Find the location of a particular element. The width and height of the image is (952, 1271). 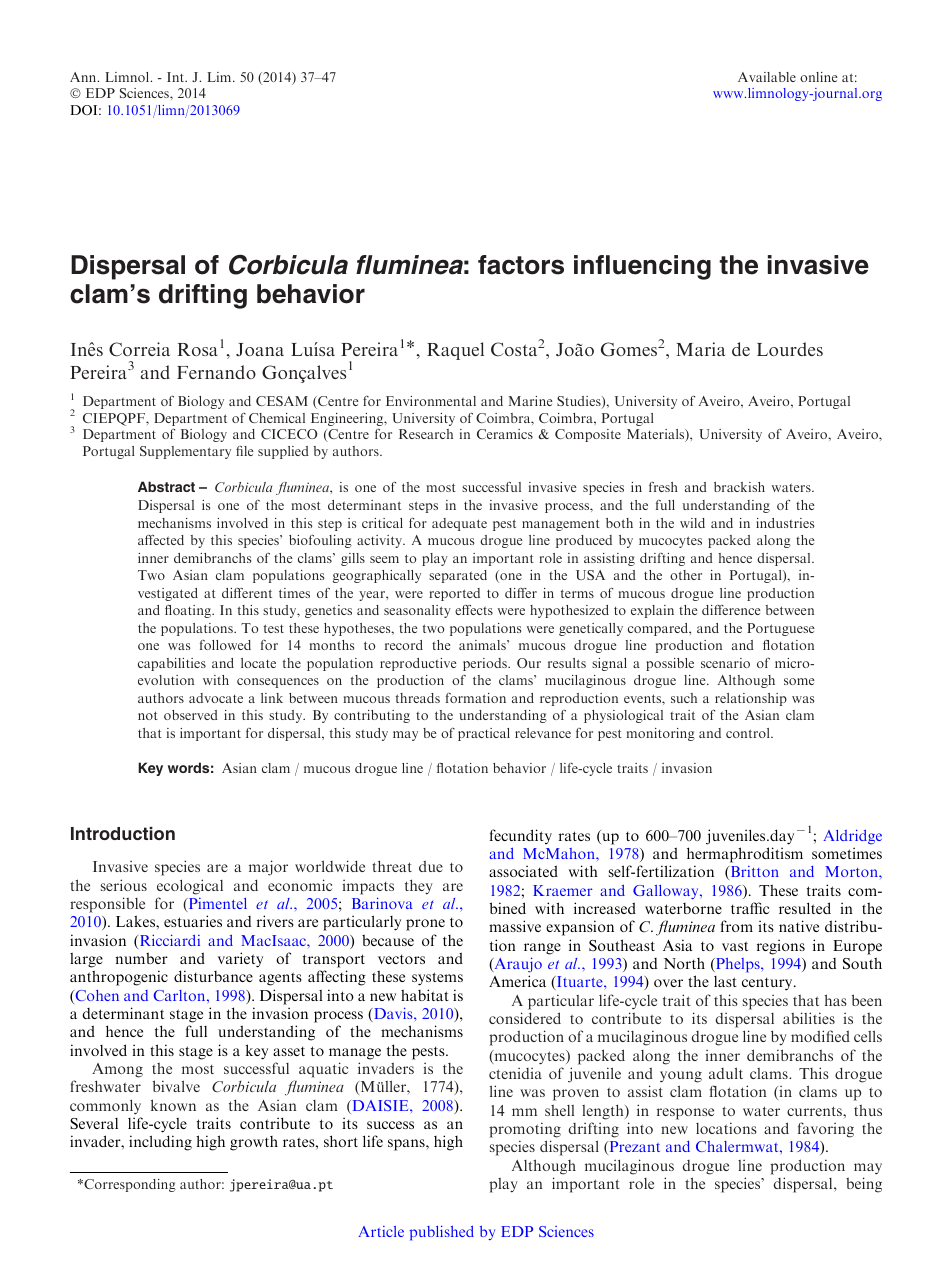

factors is located at coordinates (521, 265).
